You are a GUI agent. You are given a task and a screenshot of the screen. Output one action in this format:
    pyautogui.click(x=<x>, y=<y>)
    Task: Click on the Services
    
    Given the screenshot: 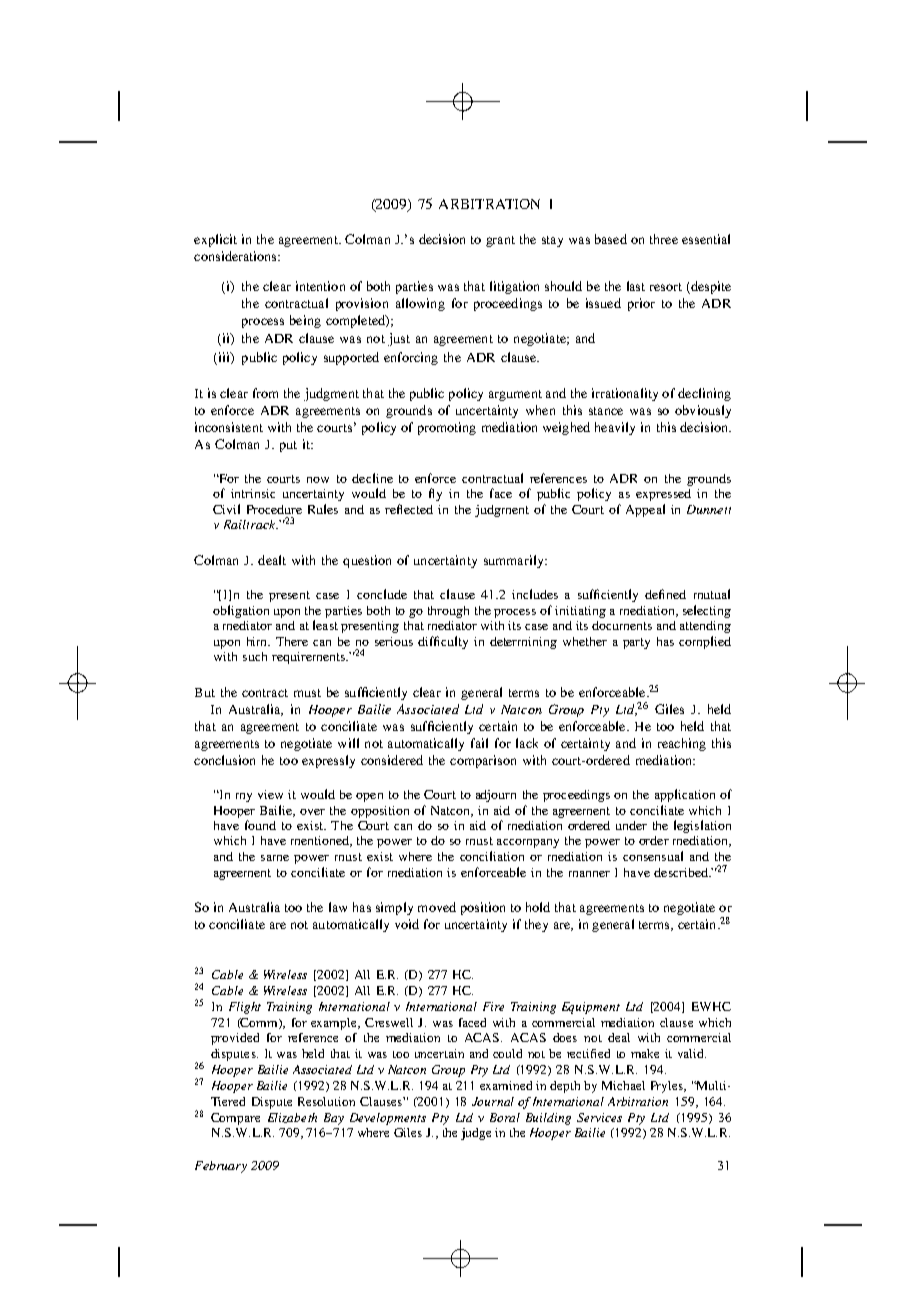 What is the action you would take?
    pyautogui.click(x=599, y=1117)
